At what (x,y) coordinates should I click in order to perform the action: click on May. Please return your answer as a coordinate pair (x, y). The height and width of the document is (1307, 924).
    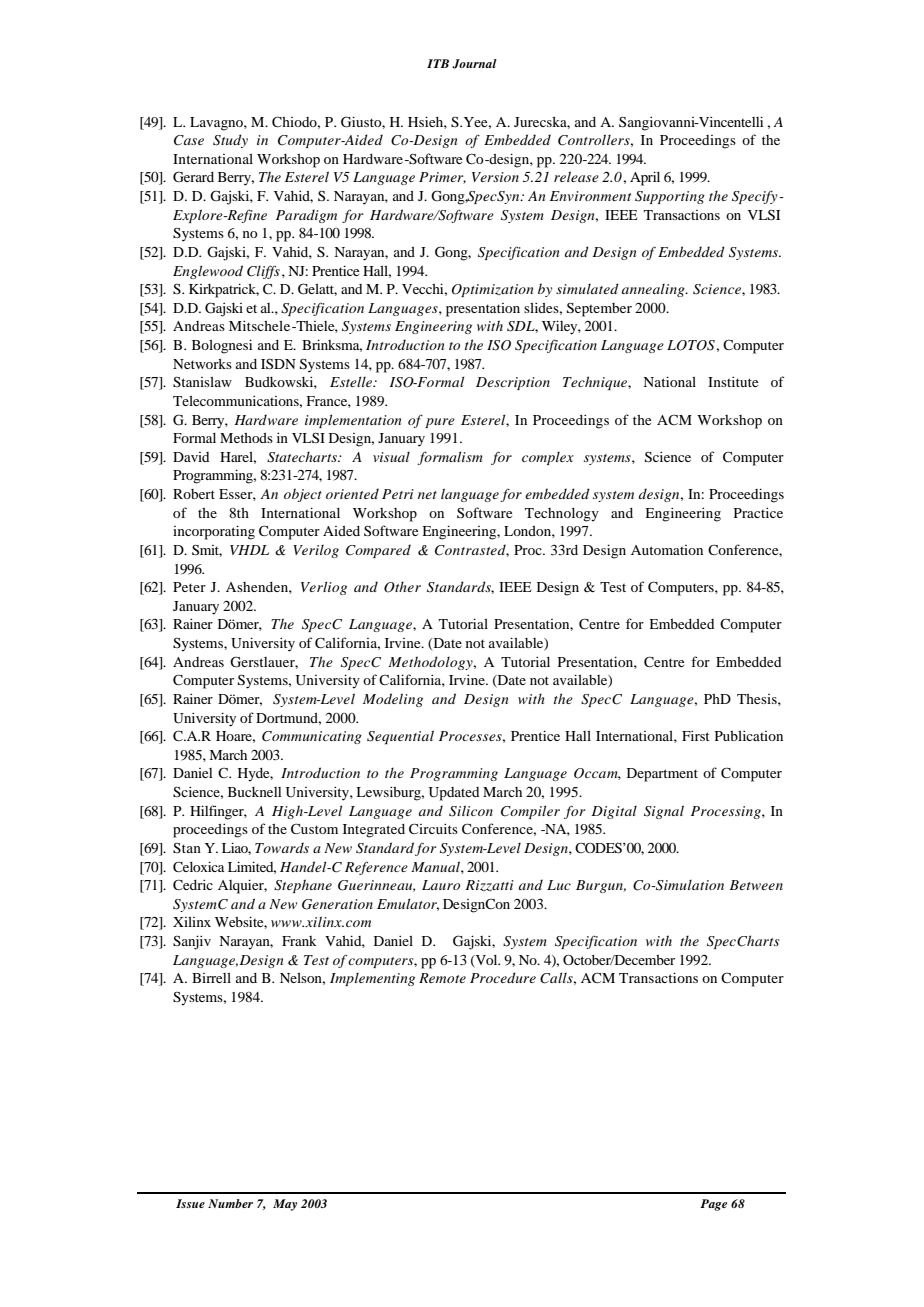
    Looking at the image, I should click on (285, 1205).
